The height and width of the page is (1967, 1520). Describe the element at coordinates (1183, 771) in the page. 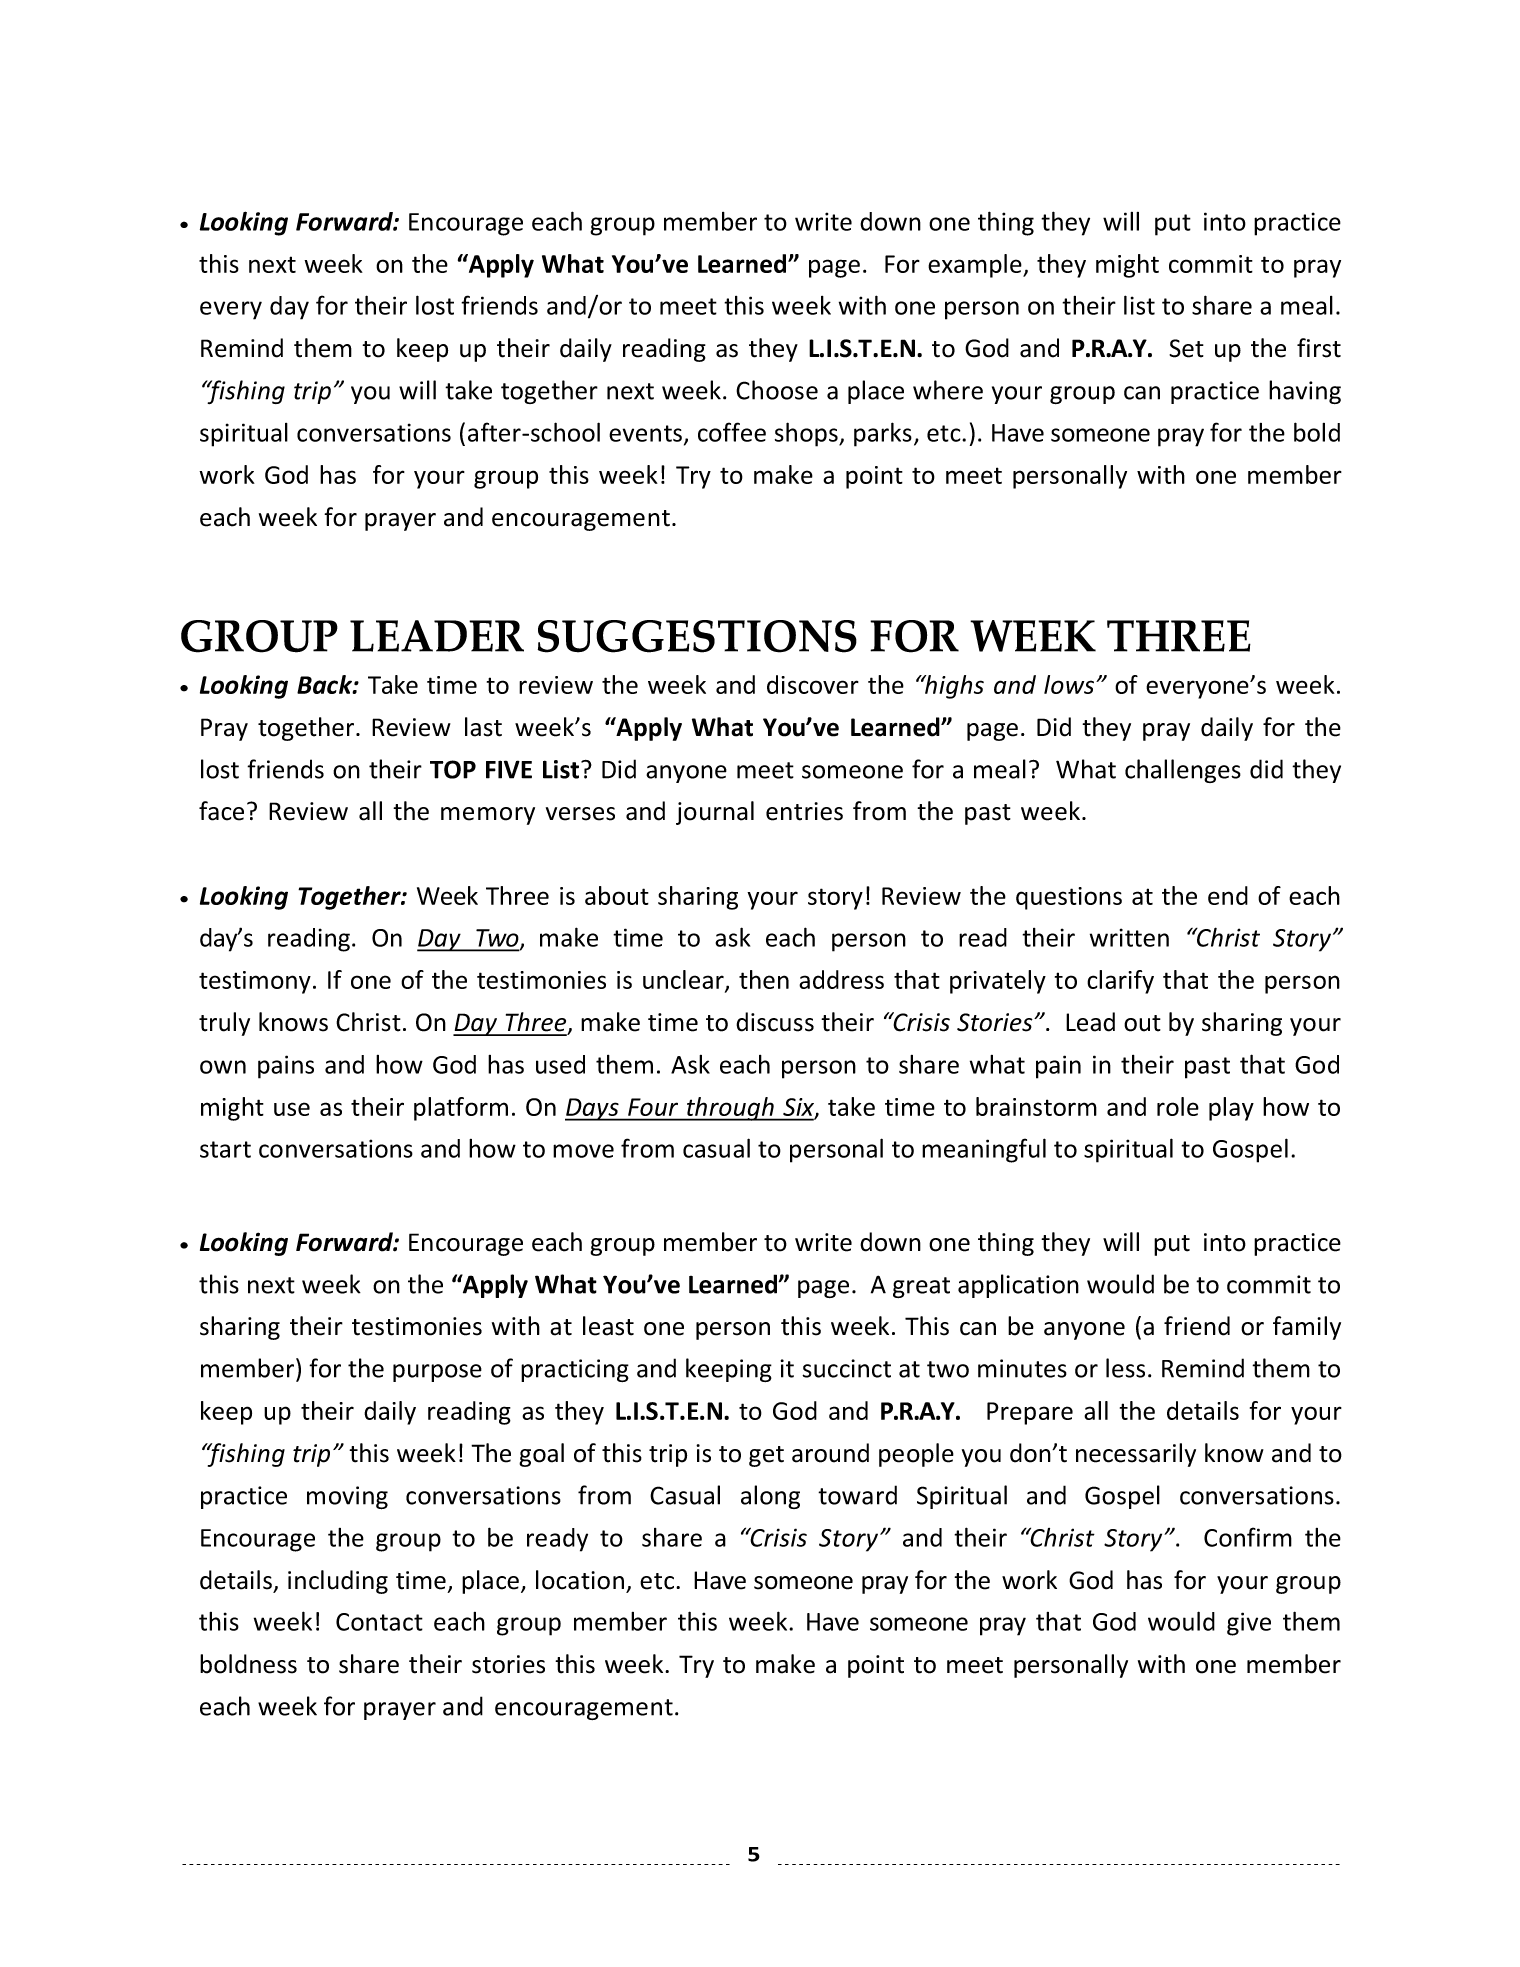

I see `challenges` at that location.
